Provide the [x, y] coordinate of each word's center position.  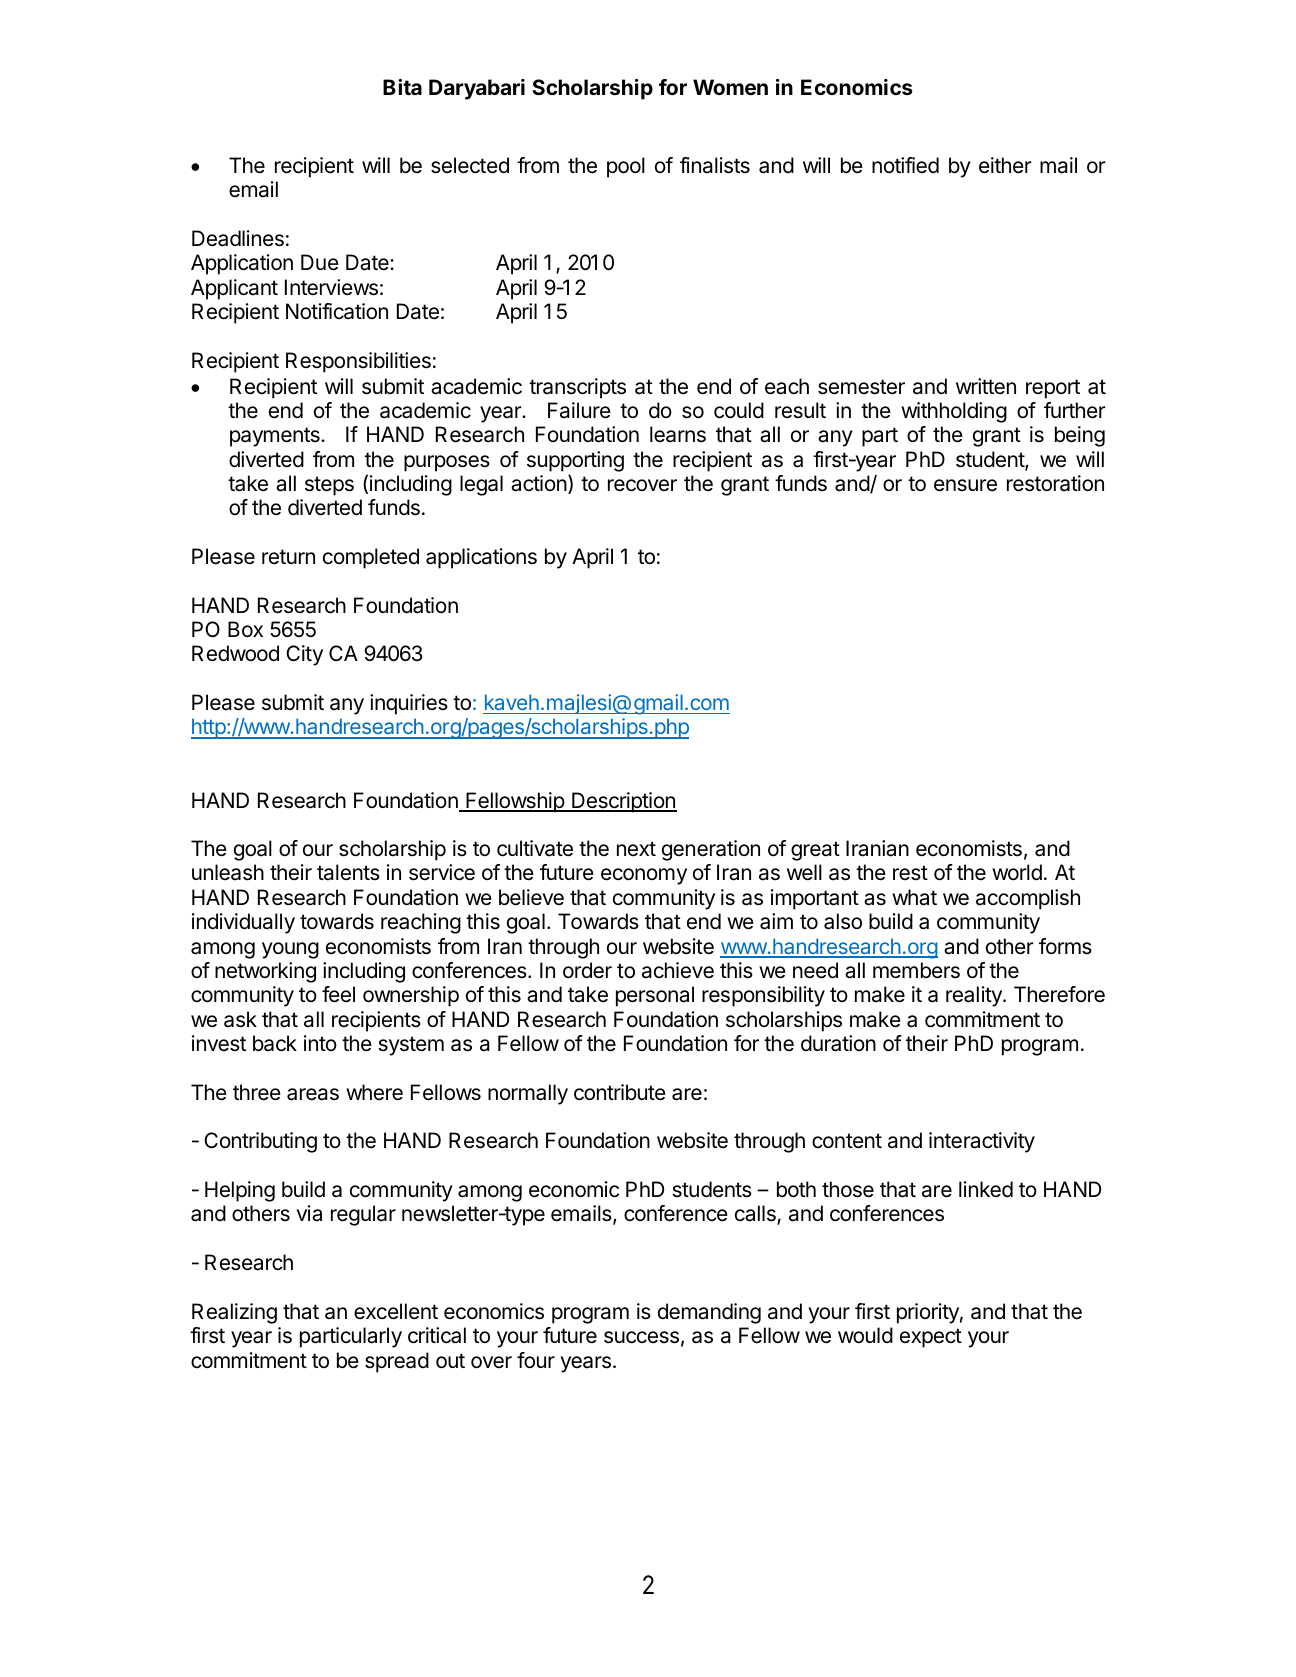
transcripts [577, 388]
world [1017, 872]
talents [348, 872]
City [304, 655]
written [986, 386]
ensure [965, 485]
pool [626, 167]
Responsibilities [358, 362]
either [1005, 165]
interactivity [982, 1142]
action [539, 483]
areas [313, 1094]
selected [470, 165]
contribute [620, 1092]
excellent [396, 1311]
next [636, 849]
